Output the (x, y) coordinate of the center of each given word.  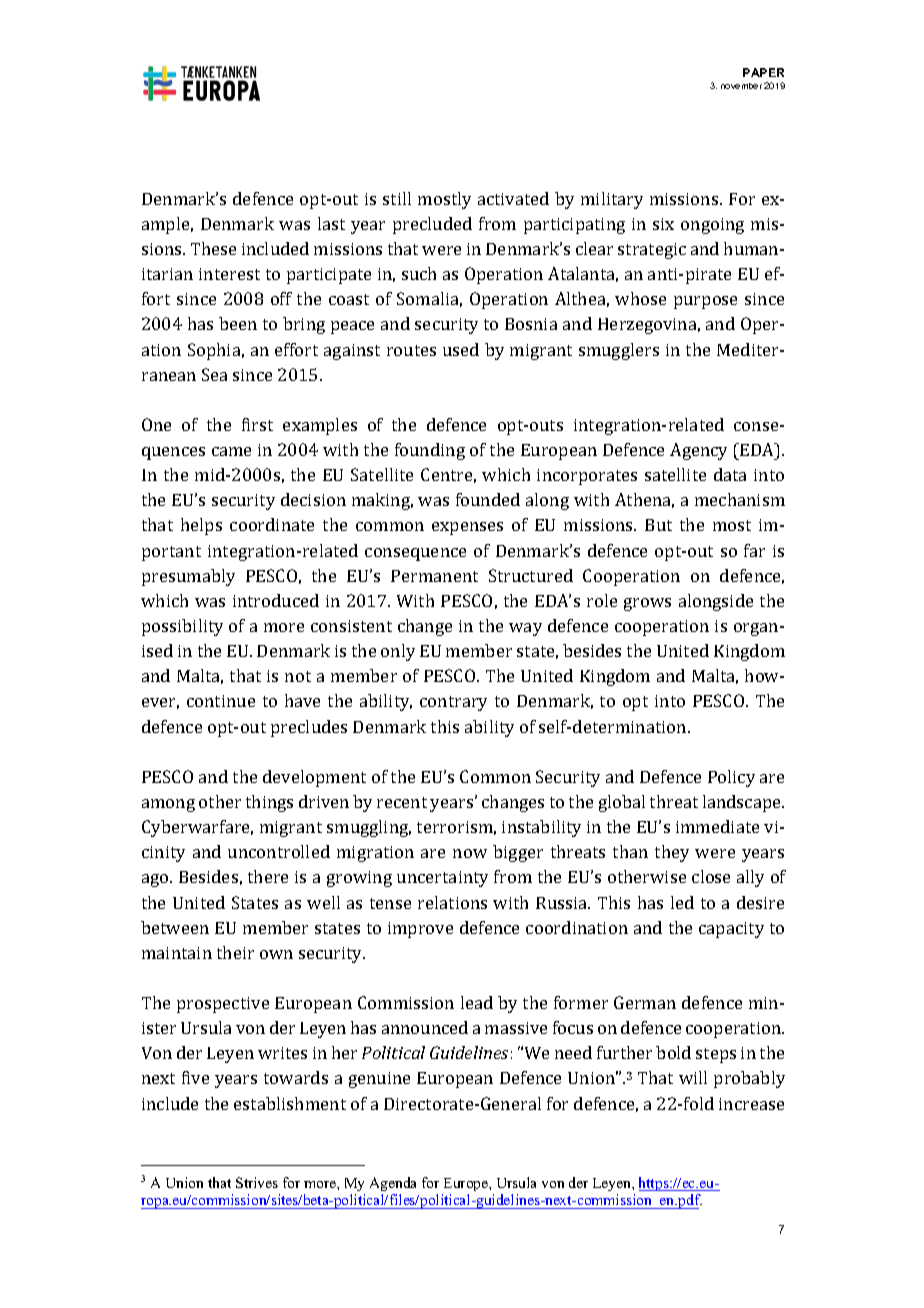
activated (513, 198)
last (331, 223)
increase (751, 1104)
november (741, 86)
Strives (257, 1182)
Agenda (393, 1184)
